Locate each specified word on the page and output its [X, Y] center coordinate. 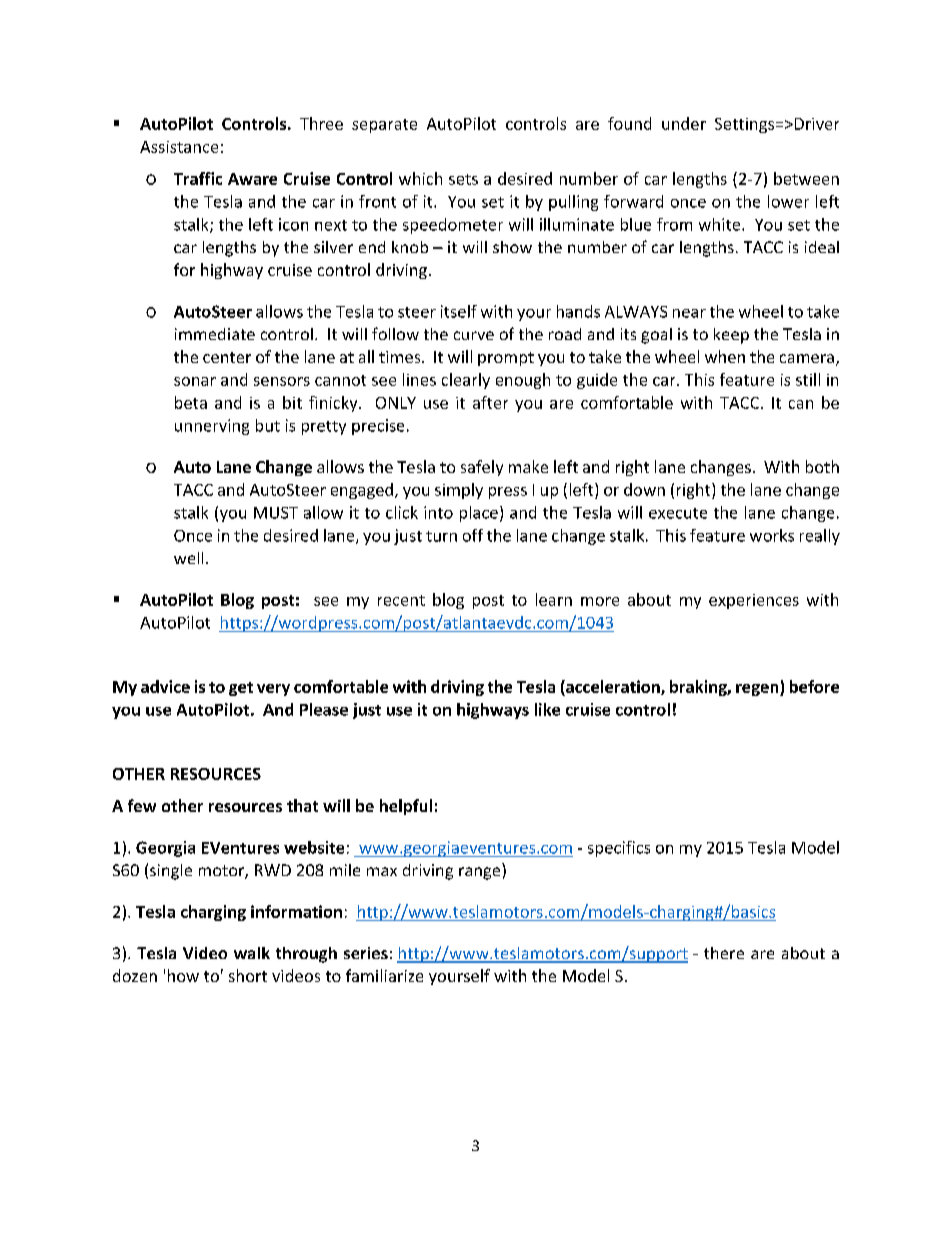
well [188, 558]
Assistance [179, 147]
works [772, 535]
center [227, 357]
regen [758, 690]
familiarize [384, 975]
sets [463, 179]
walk [252, 953]
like [547, 709]
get [241, 689]
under [684, 123]
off [473, 535]
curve [474, 335]
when [725, 356]
